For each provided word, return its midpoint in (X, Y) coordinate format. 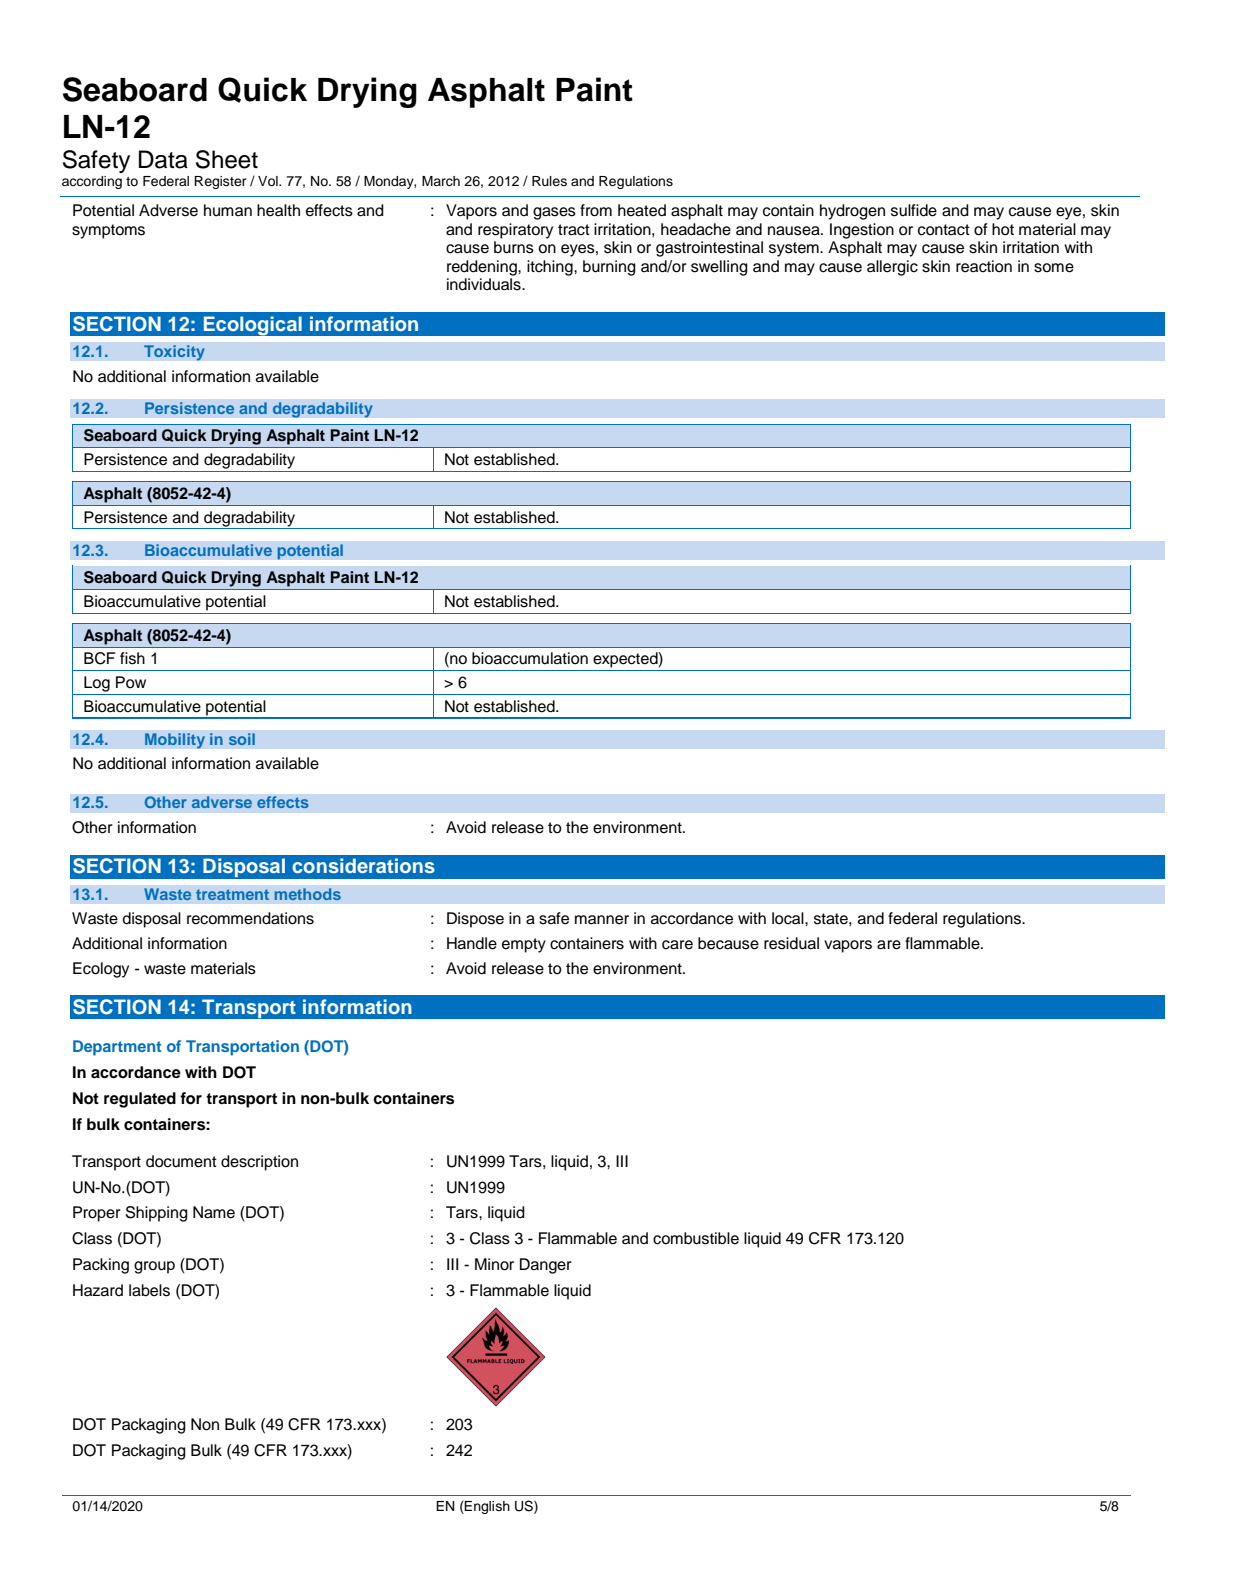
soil (242, 739)
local (789, 918)
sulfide (914, 210)
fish (132, 658)
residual (791, 943)
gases (554, 213)
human (228, 210)
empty (524, 945)
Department (117, 1048)
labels (149, 1290)
